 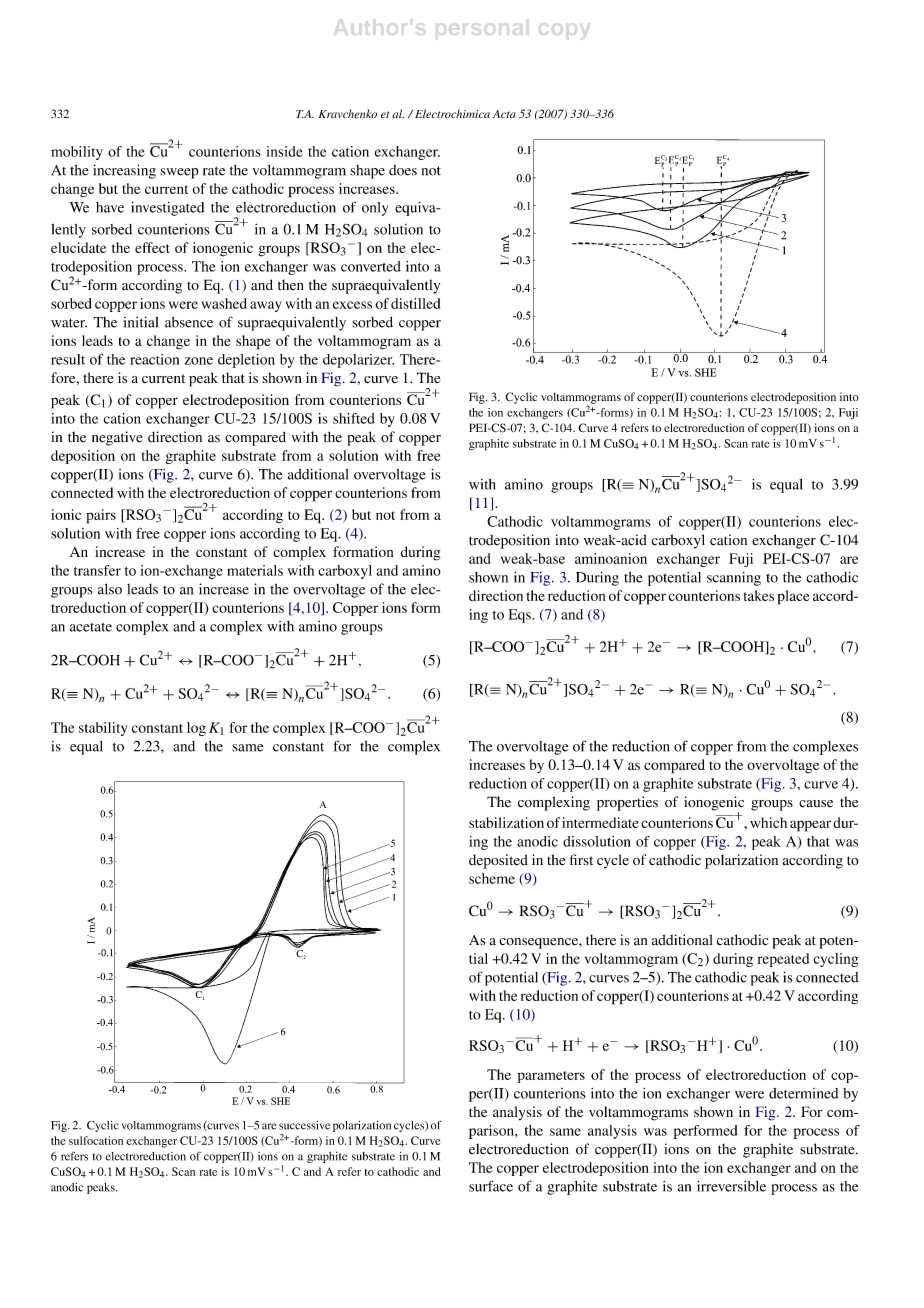 What do you see at coordinates (179, 173) in the image?
I see `sweep` at bounding box center [179, 173].
